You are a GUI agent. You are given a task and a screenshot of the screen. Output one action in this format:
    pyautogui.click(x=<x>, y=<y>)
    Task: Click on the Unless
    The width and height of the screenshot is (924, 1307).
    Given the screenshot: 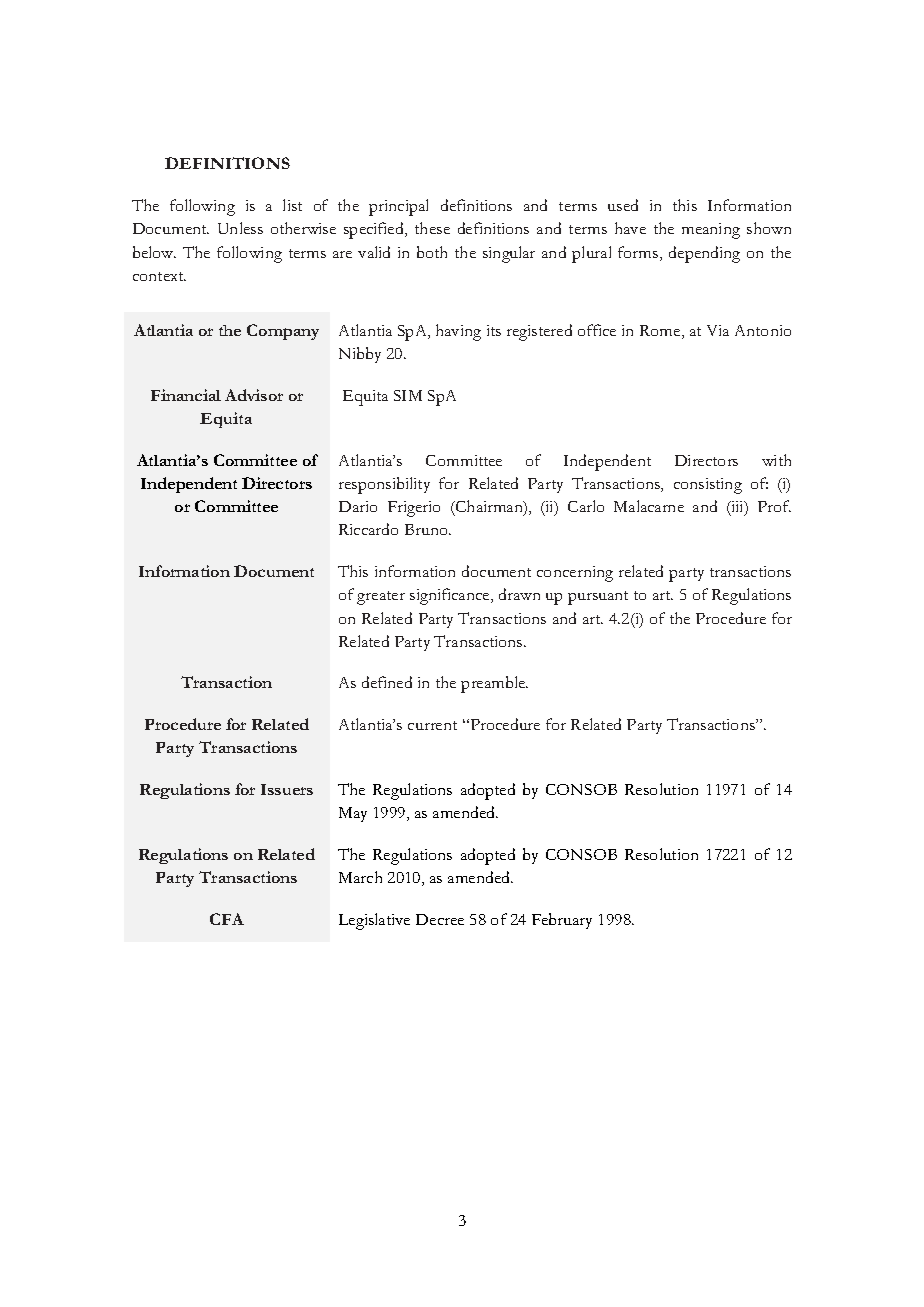 What is the action you would take?
    pyautogui.click(x=240, y=228)
